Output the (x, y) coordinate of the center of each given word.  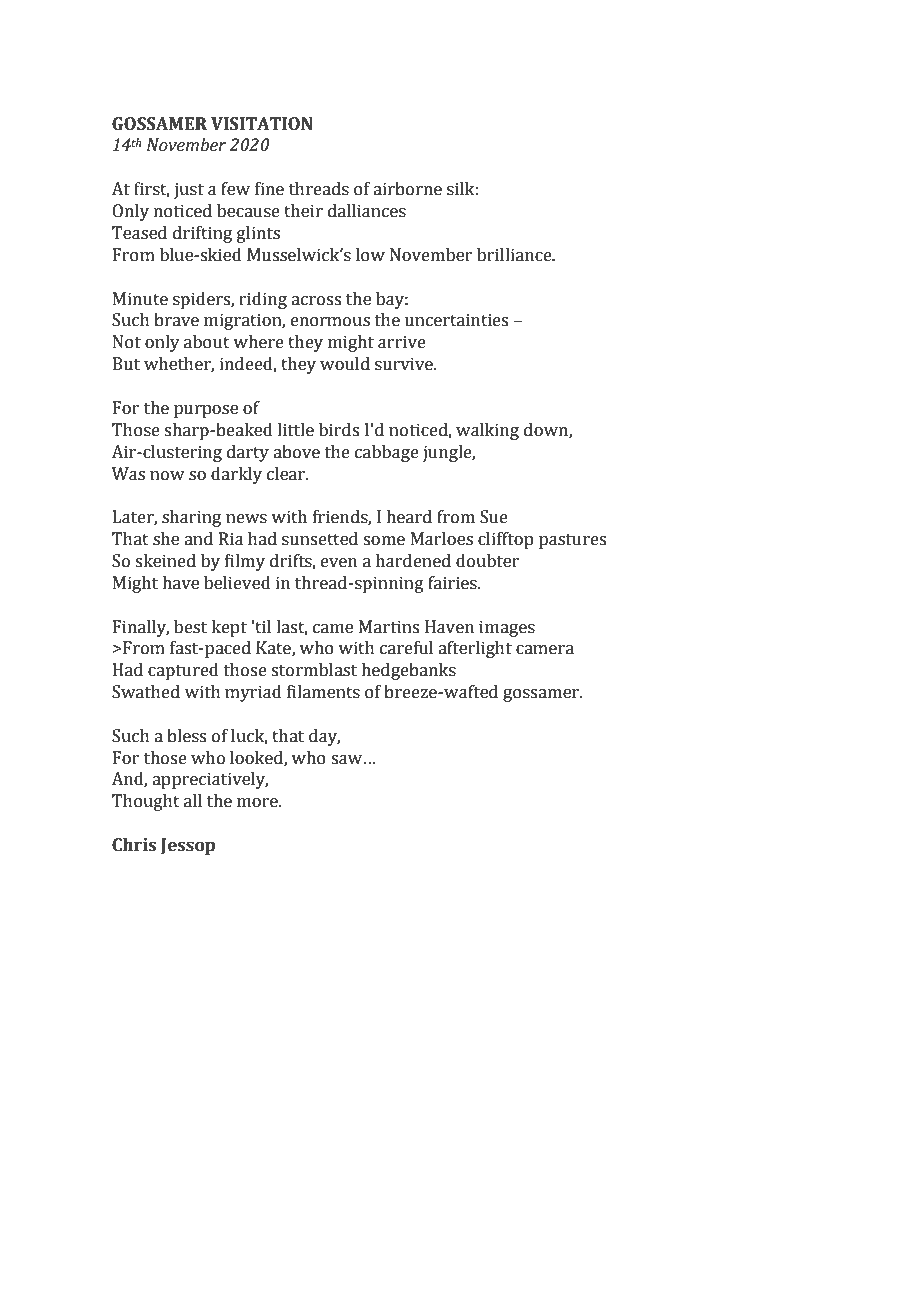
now (167, 476)
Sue (494, 517)
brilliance (515, 255)
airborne (407, 189)
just (189, 190)
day (324, 737)
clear (287, 474)
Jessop (188, 846)
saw (348, 760)
